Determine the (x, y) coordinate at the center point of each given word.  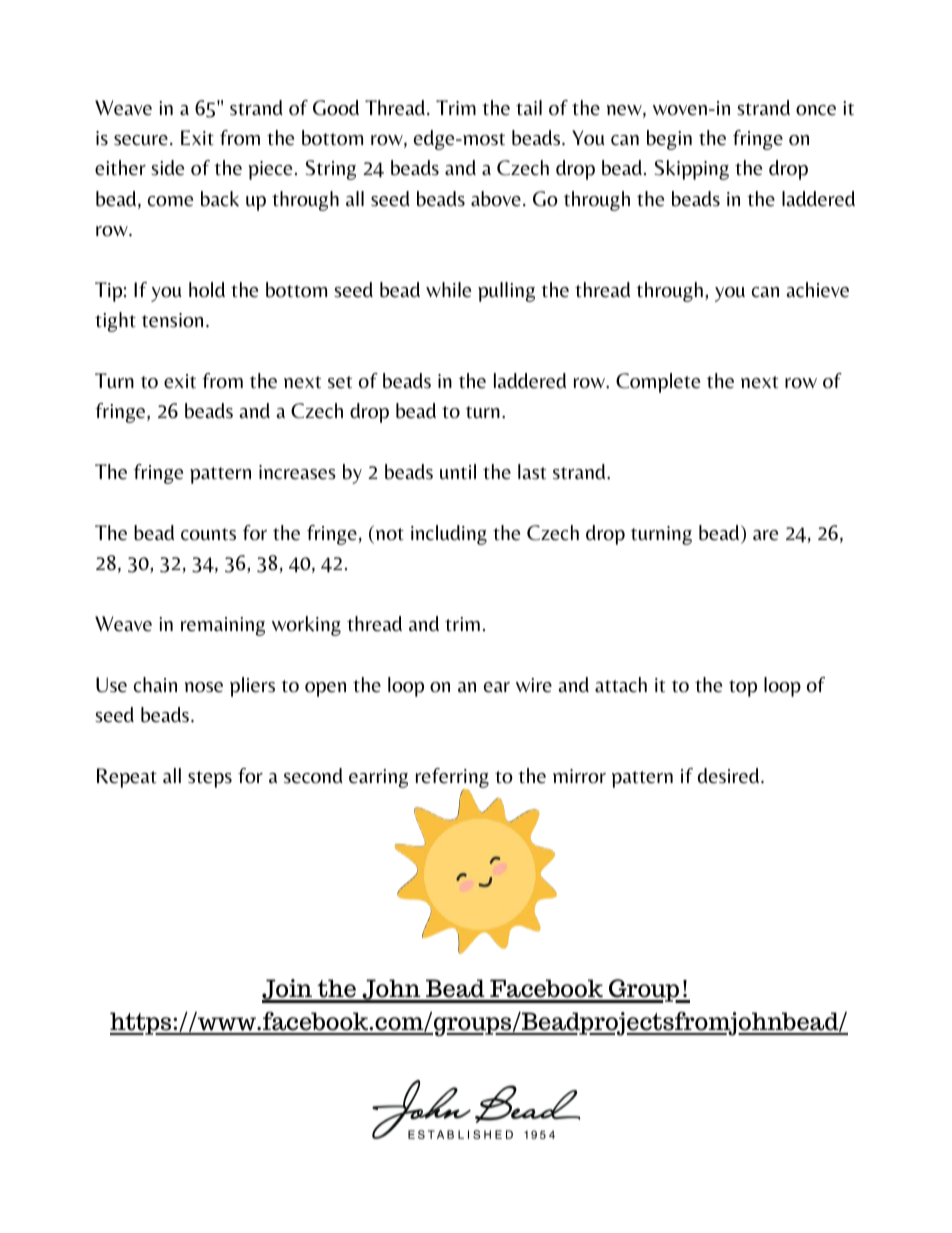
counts (208, 534)
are (765, 535)
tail (529, 108)
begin (669, 140)
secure (141, 140)
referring (452, 779)
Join (288, 991)
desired (730, 776)
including (449, 535)
